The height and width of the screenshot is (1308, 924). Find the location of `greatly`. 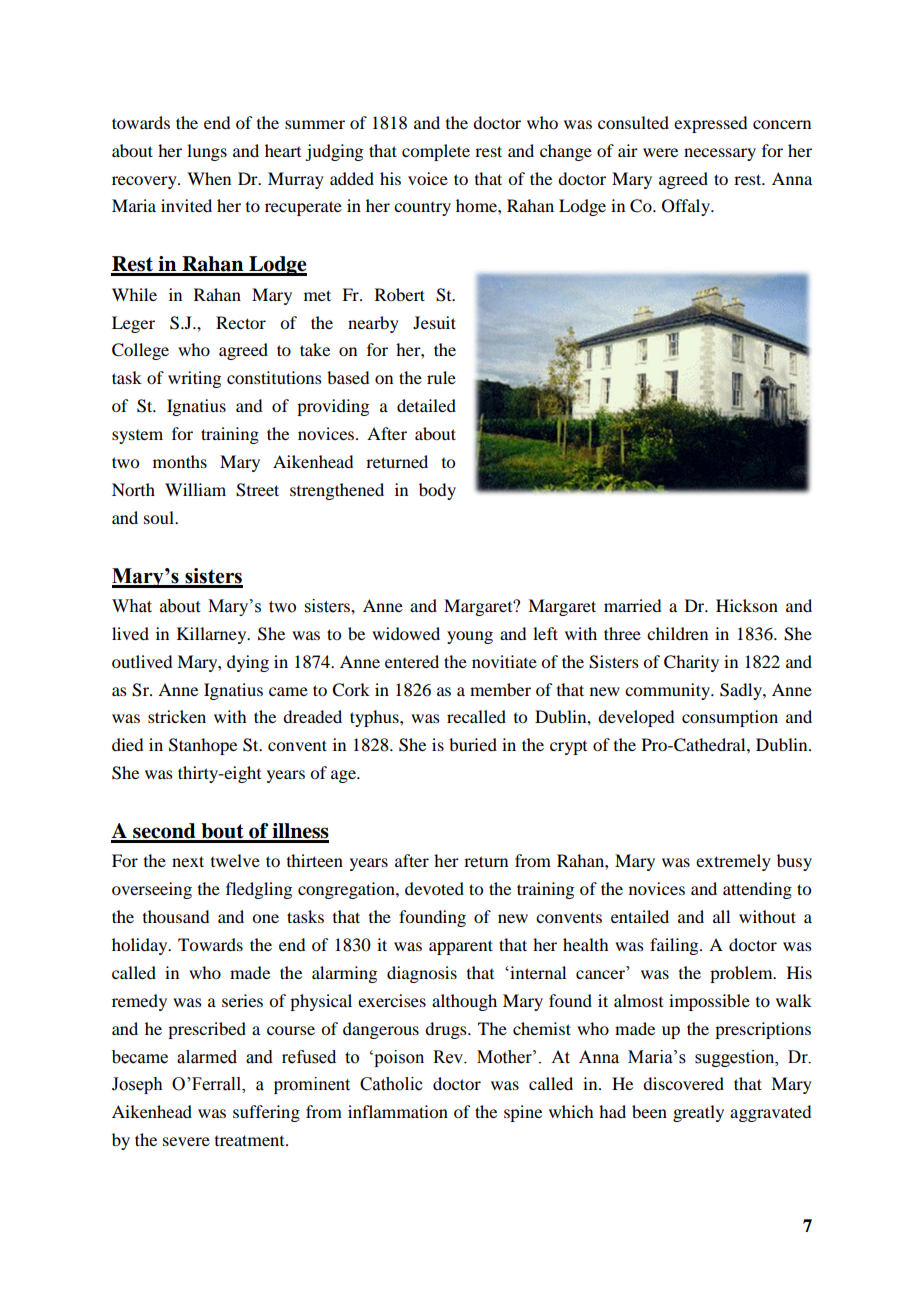

greatly is located at coordinates (698, 1113).
